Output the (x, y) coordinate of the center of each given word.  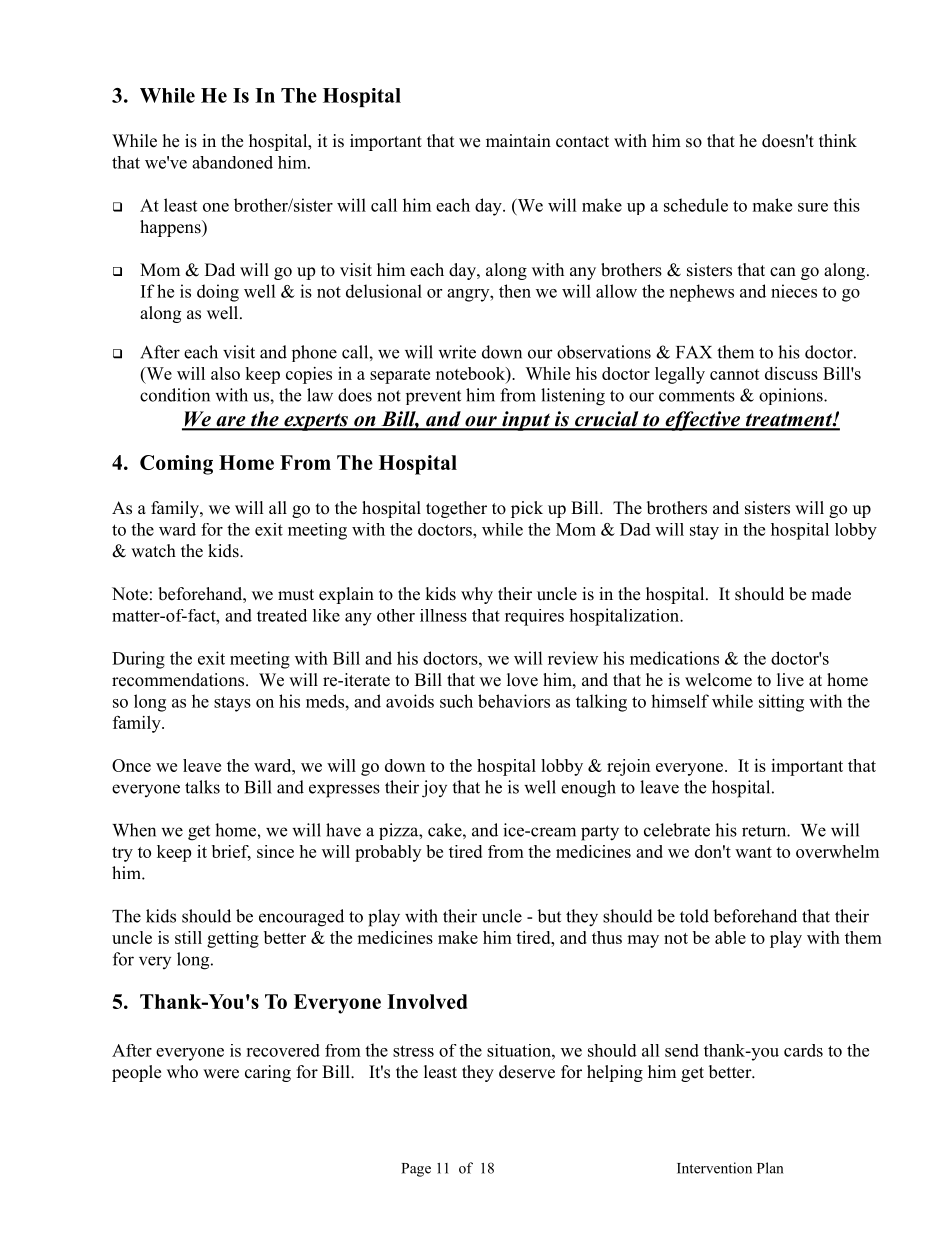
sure (813, 207)
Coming (176, 465)
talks (202, 787)
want (753, 852)
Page (416, 1170)
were (221, 1074)
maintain (518, 140)
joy (434, 789)
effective (703, 421)
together (456, 509)
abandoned (232, 162)
